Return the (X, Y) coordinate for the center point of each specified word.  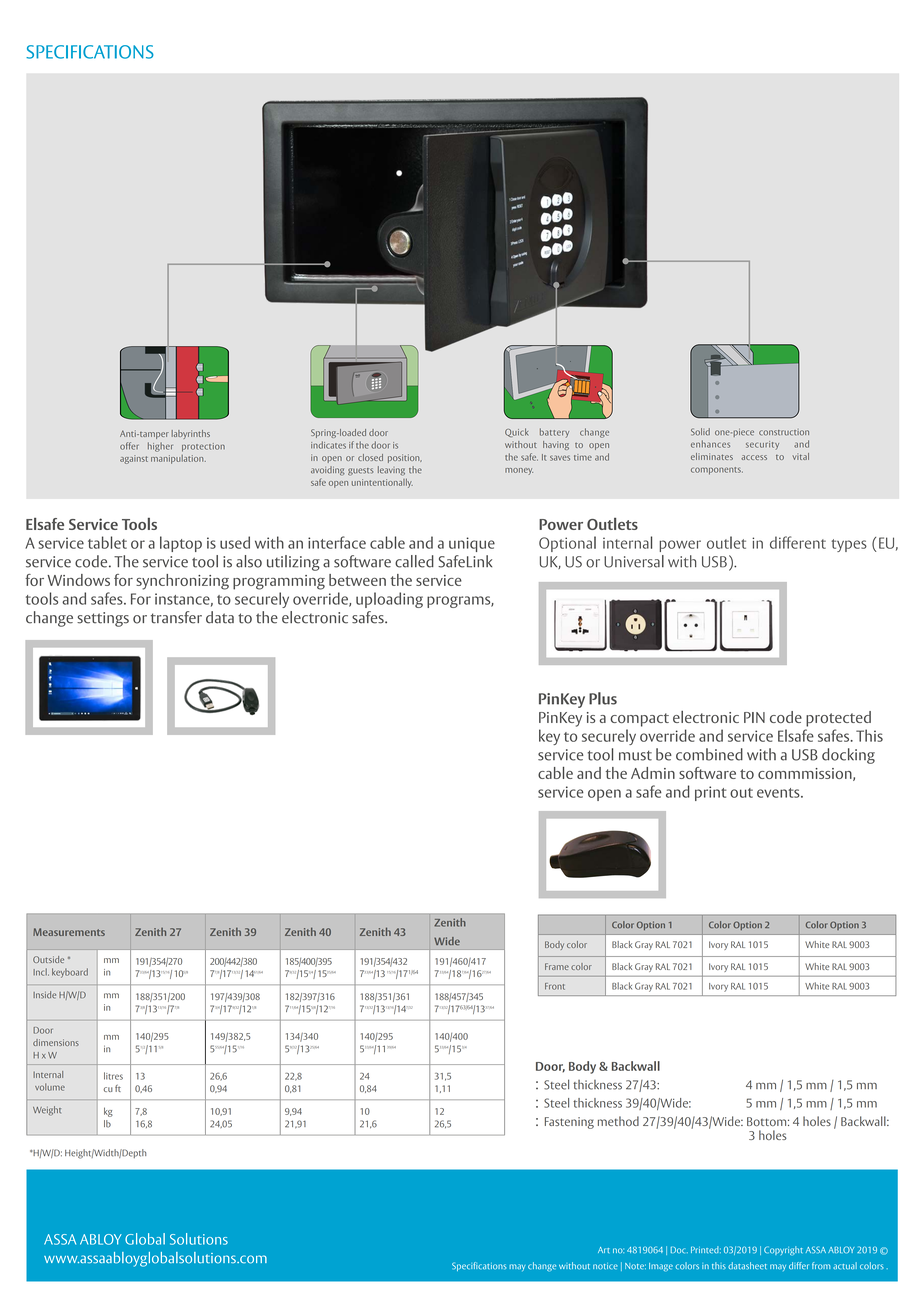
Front (555, 986)
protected (838, 719)
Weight (47, 1111)
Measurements (69, 932)
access (754, 457)
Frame (557, 966)
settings (103, 619)
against (134, 459)
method (618, 1121)
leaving (391, 471)
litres (113, 1076)
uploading (389, 600)
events (779, 793)
